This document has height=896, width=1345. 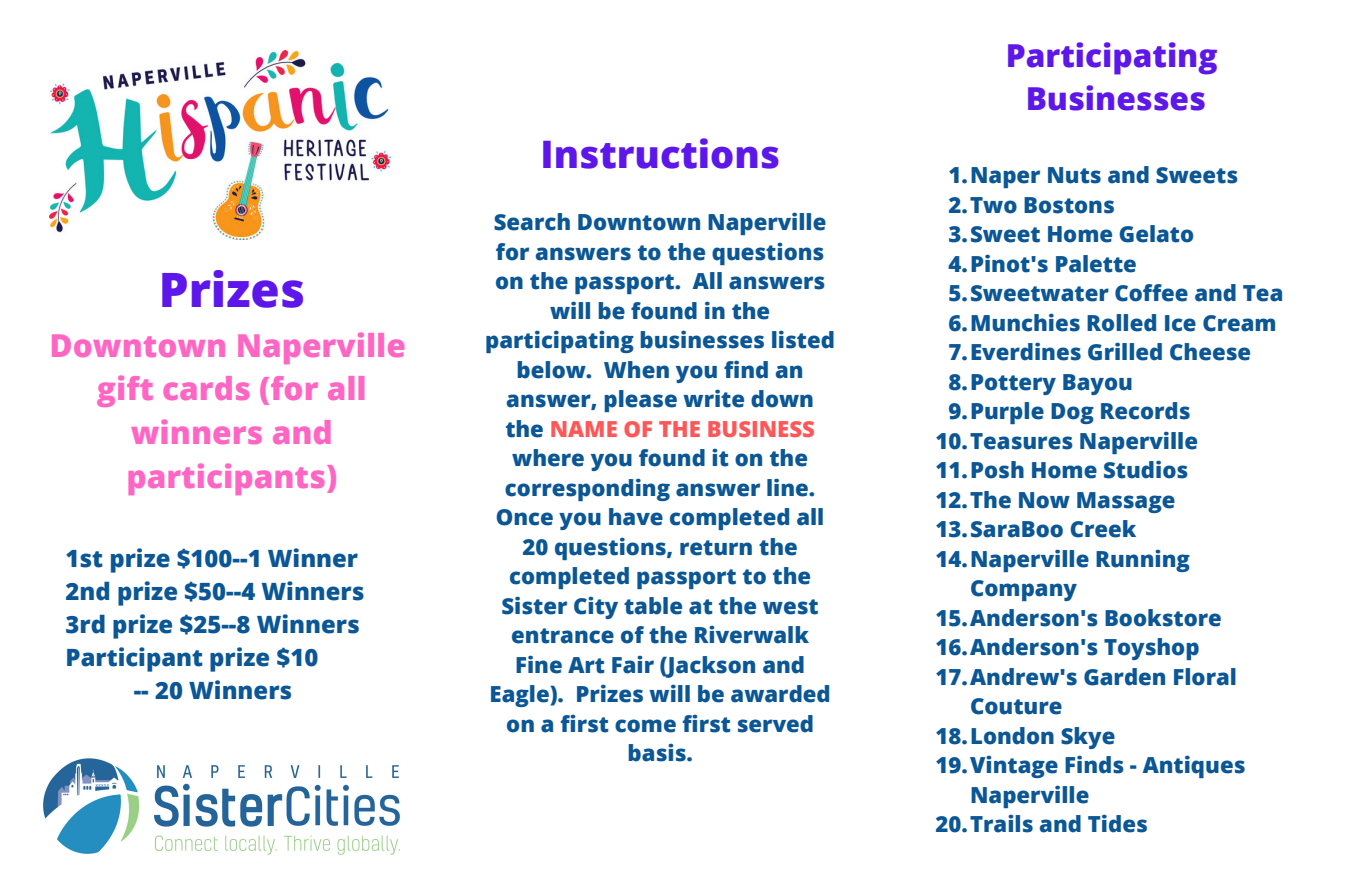 I want to click on corresponding, so click(x=587, y=489).
